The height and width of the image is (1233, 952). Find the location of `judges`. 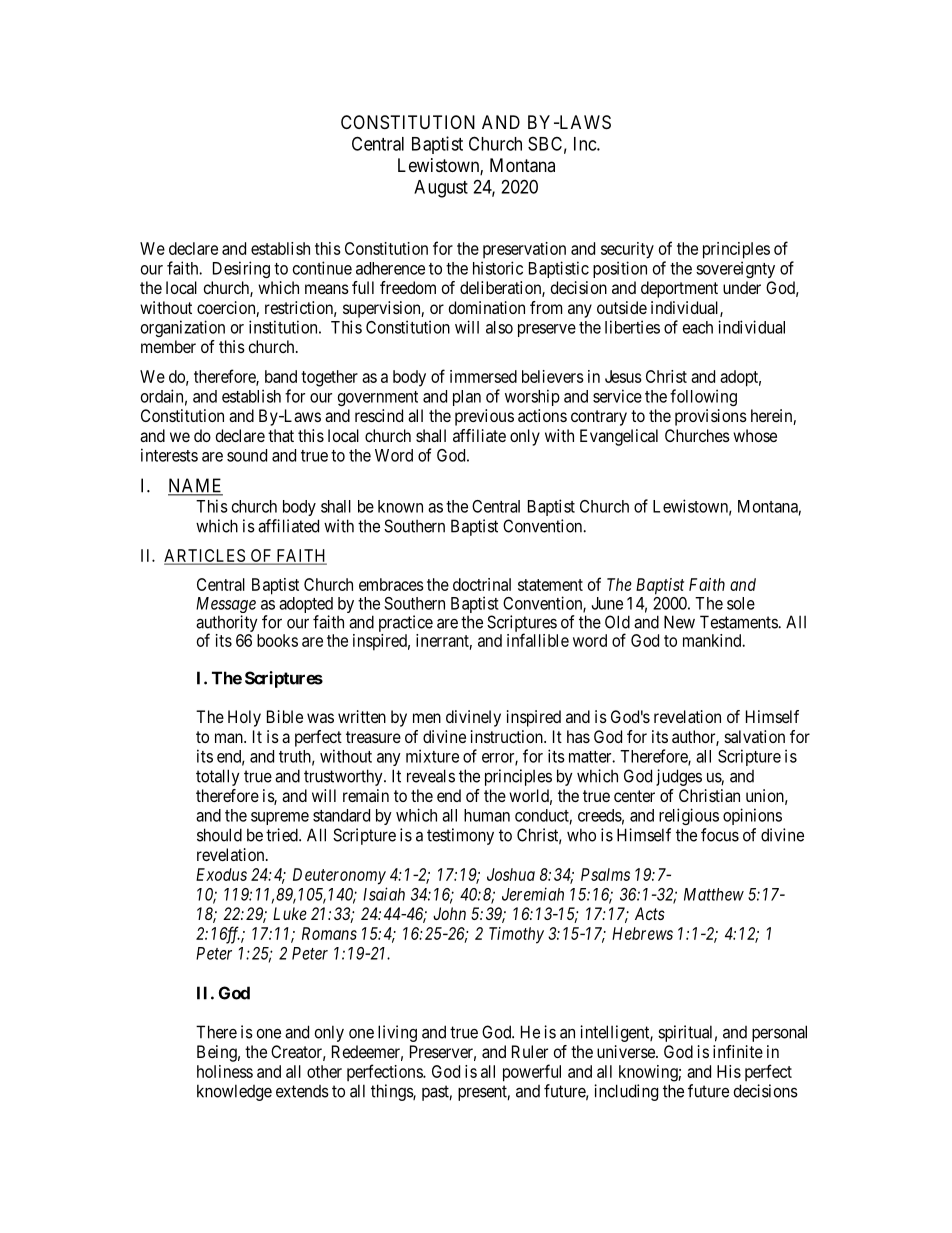

judges is located at coordinates (679, 777).
